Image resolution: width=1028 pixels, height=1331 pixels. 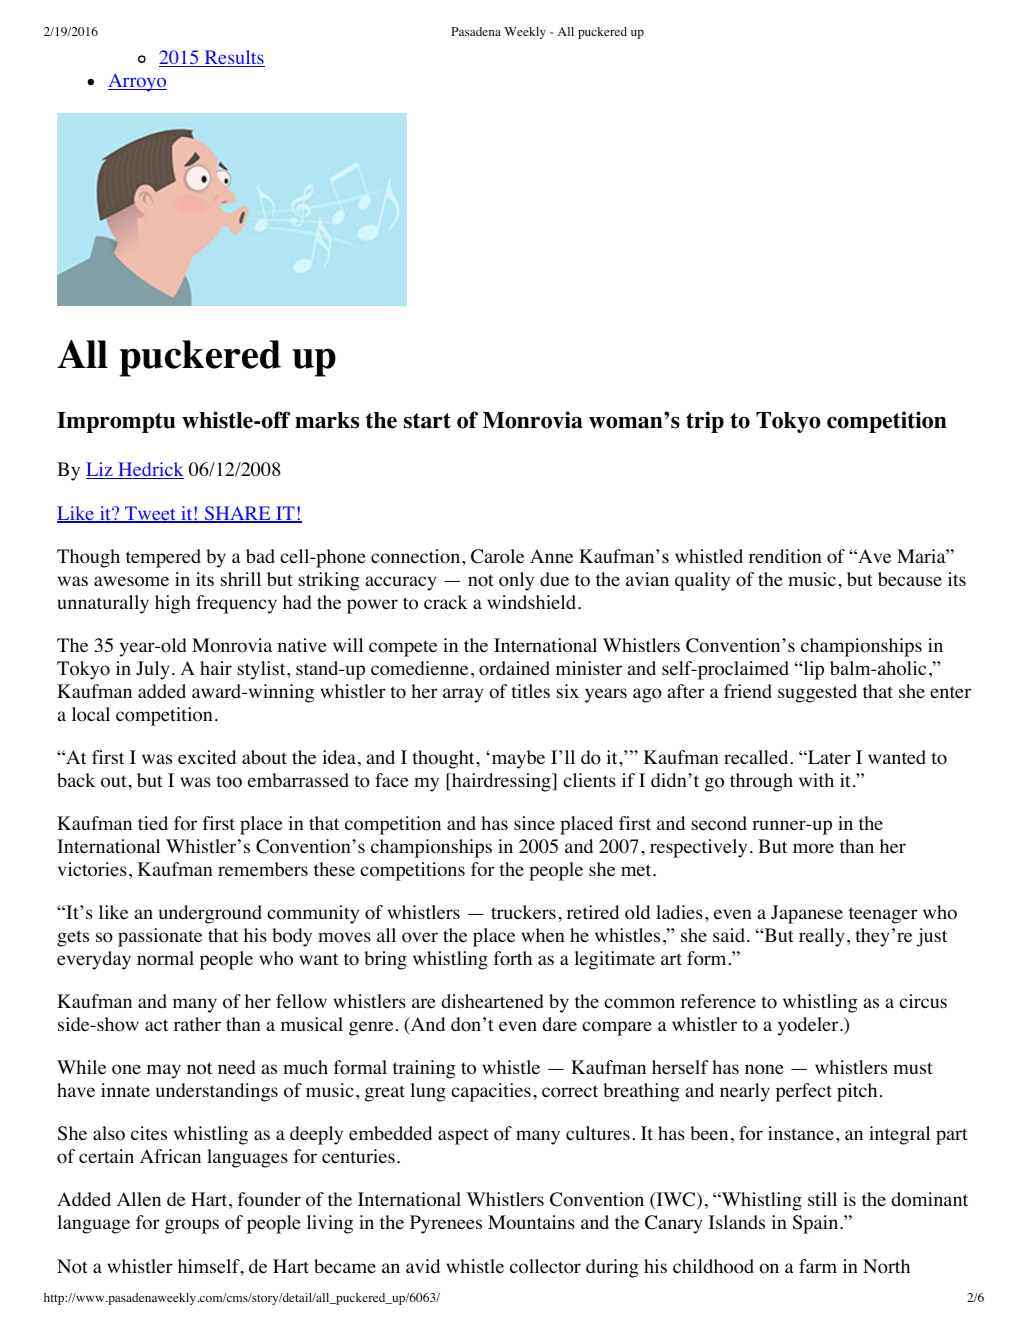 What do you see at coordinates (517, 759) in the page?
I see `maybe` at bounding box center [517, 759].
